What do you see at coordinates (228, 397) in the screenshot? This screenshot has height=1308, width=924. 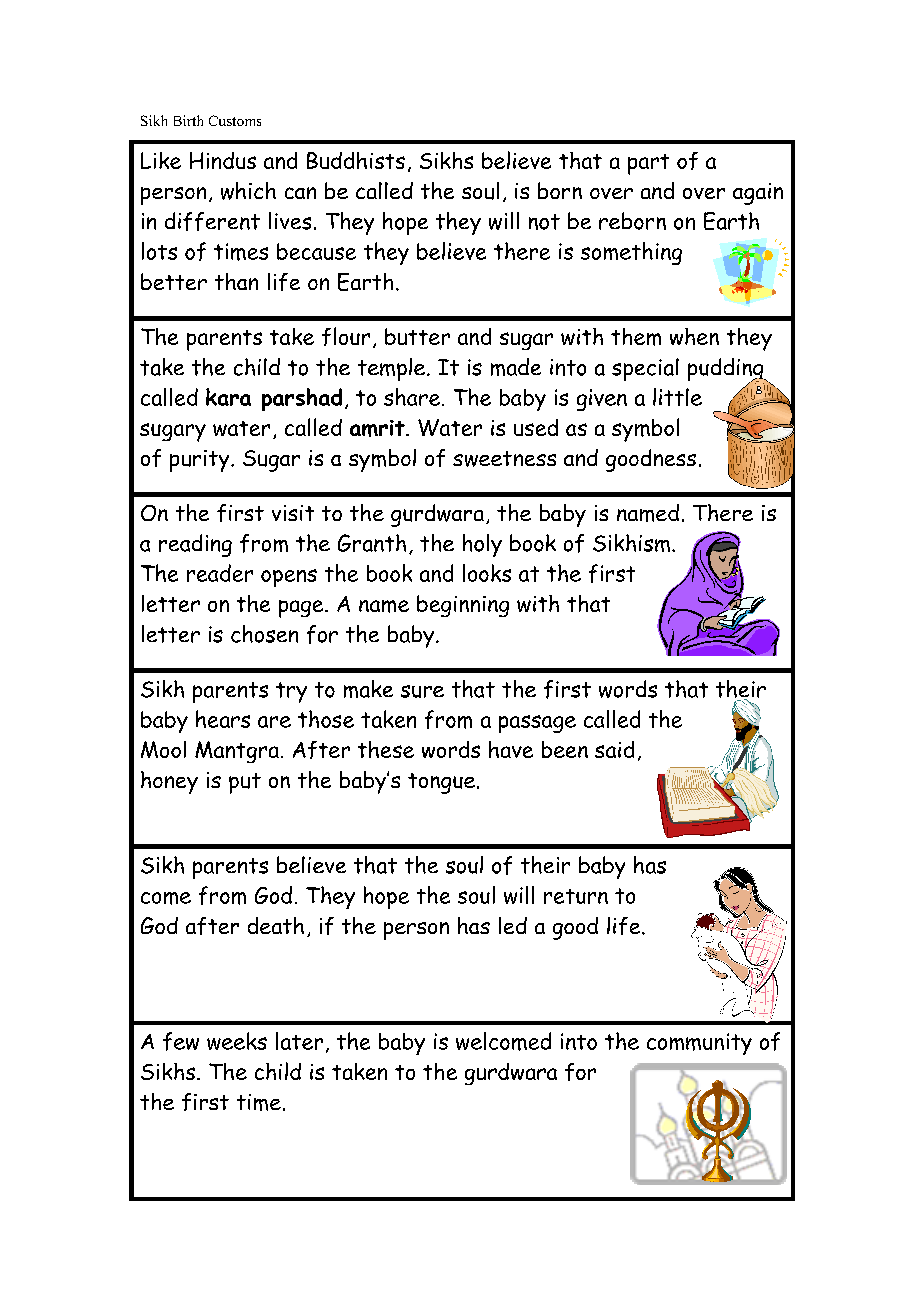 I see `kara` at bounding box center [228, 397].
